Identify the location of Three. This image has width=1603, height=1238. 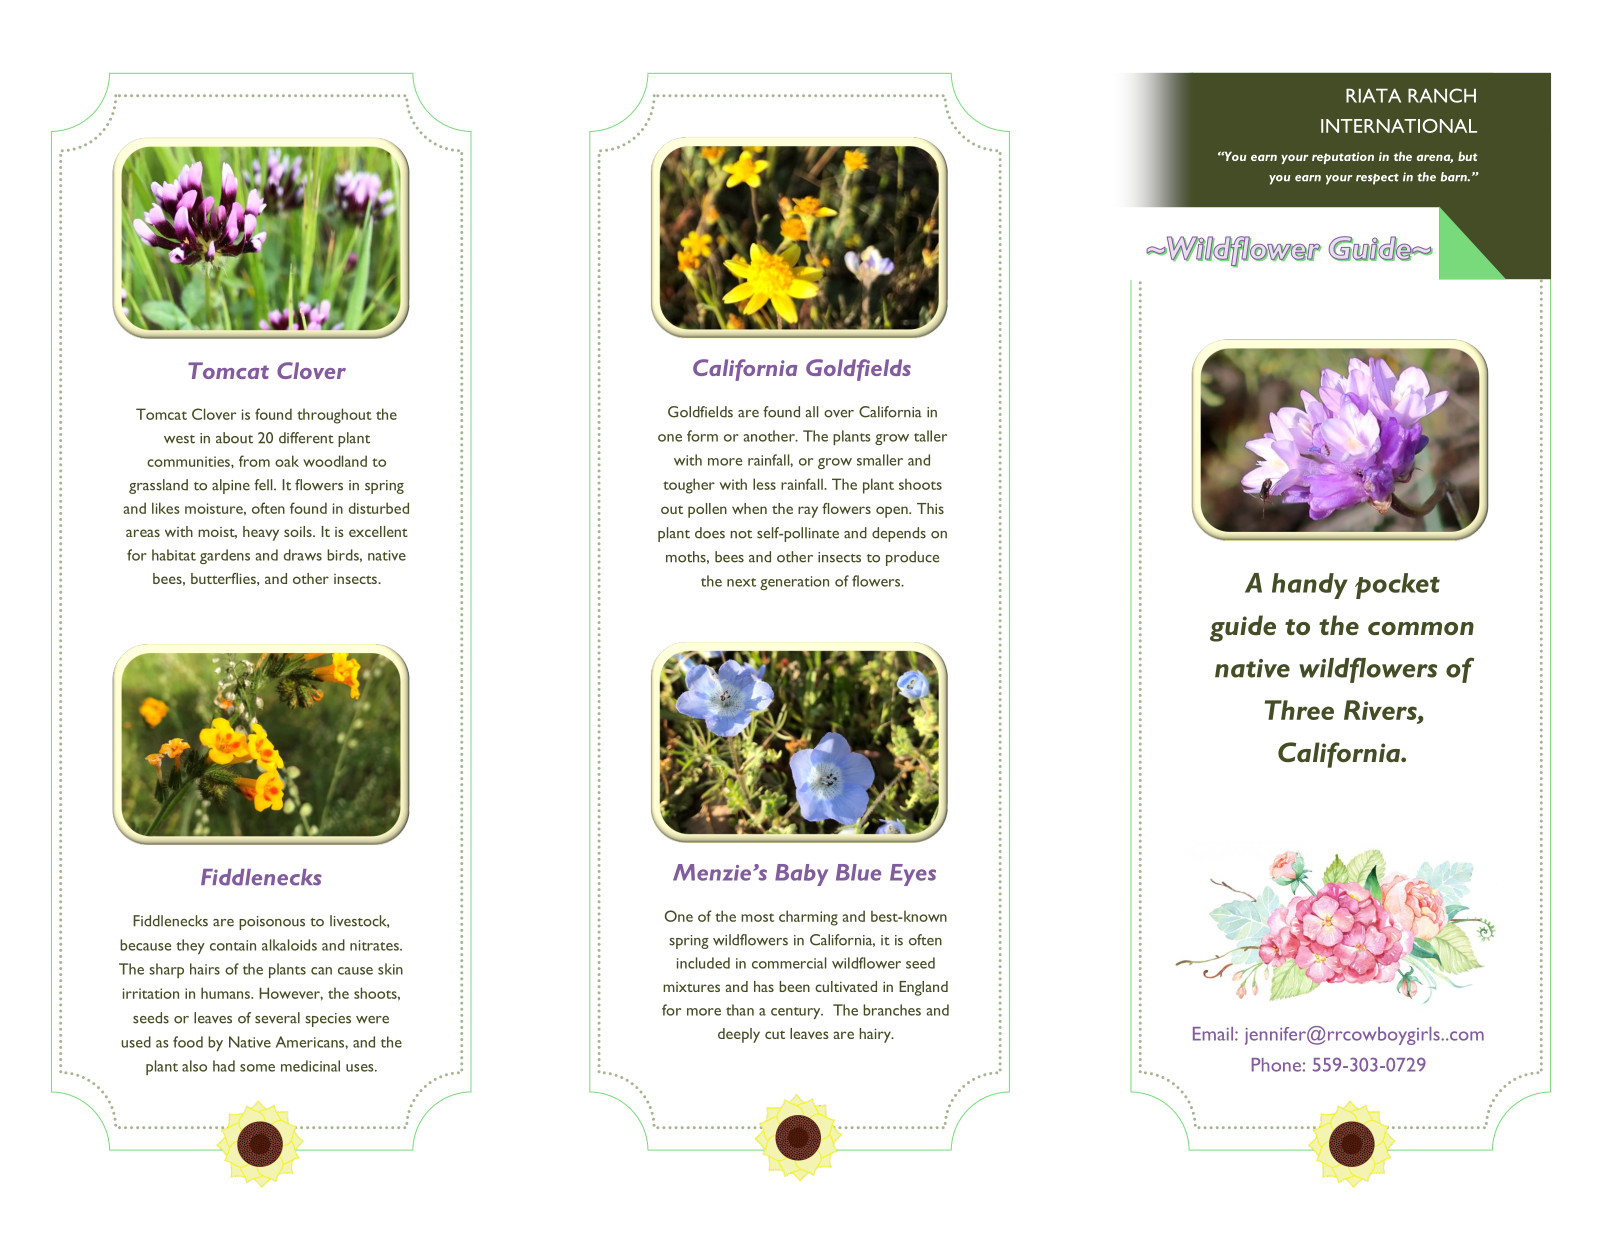
(1299, 710).
